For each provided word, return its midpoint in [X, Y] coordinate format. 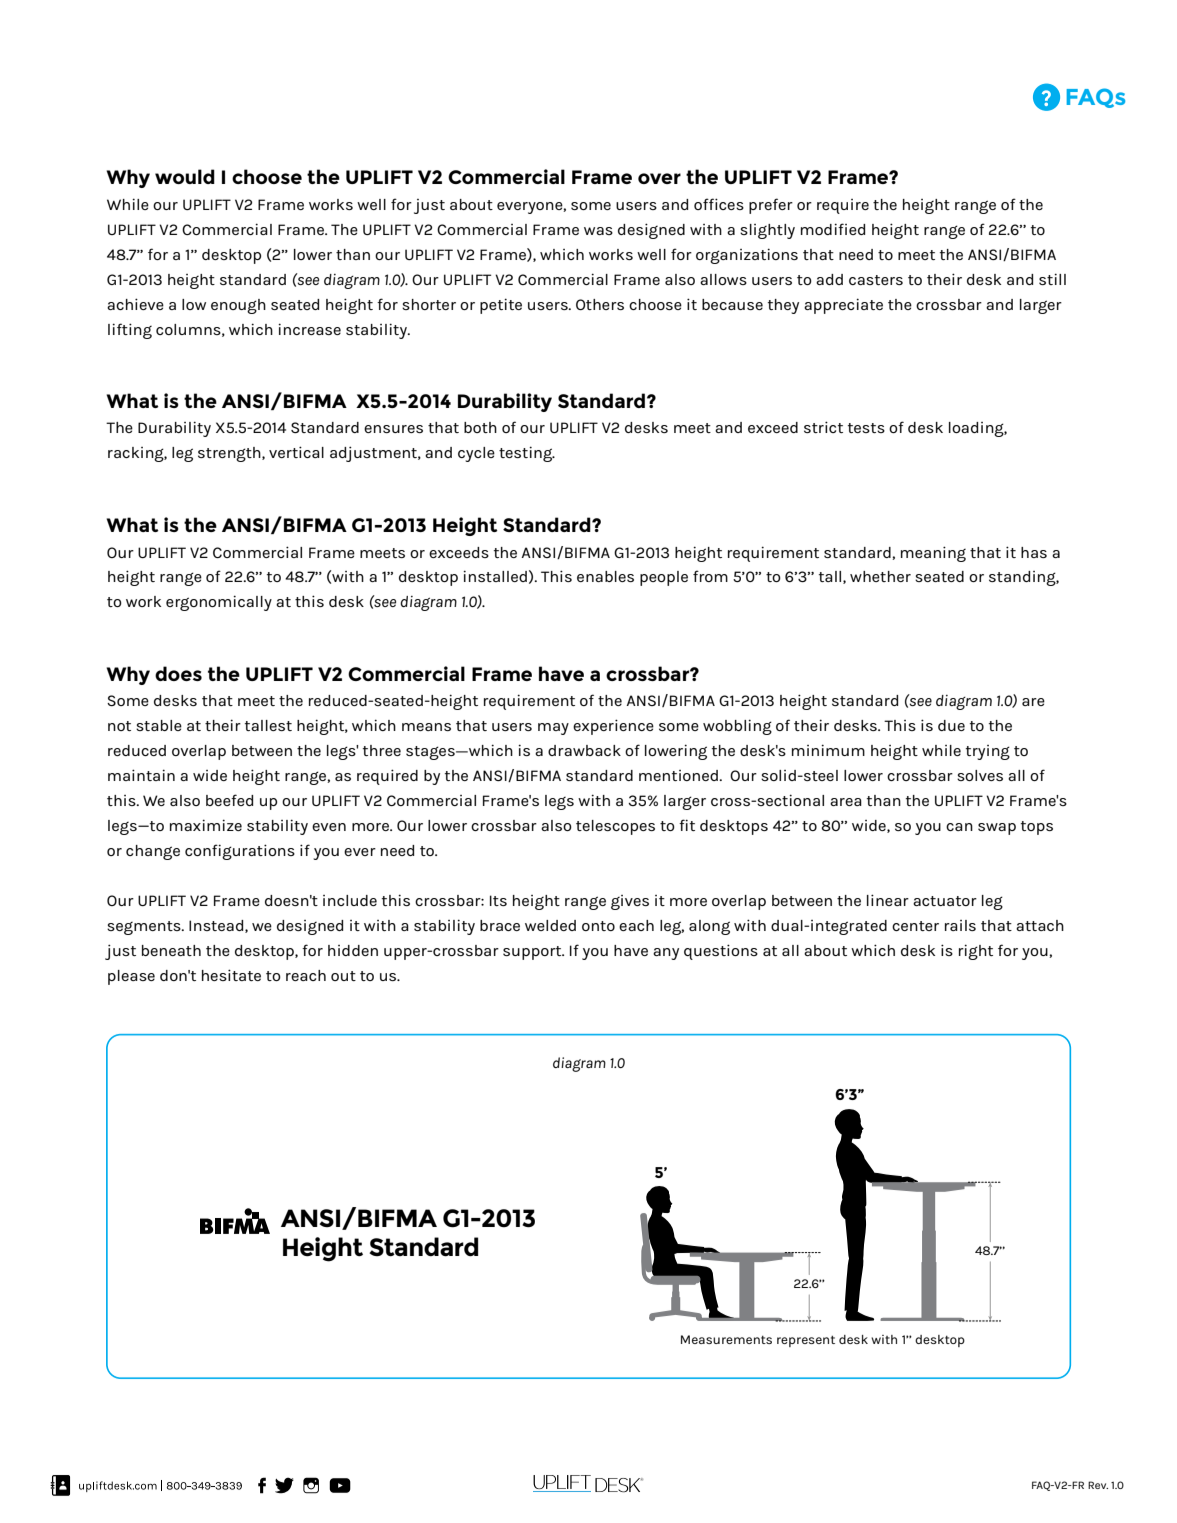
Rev [1098, 1485]
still [1052, 279]
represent [806, 1341]
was [598, 231]
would [185, 176]
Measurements [726, 1339]
